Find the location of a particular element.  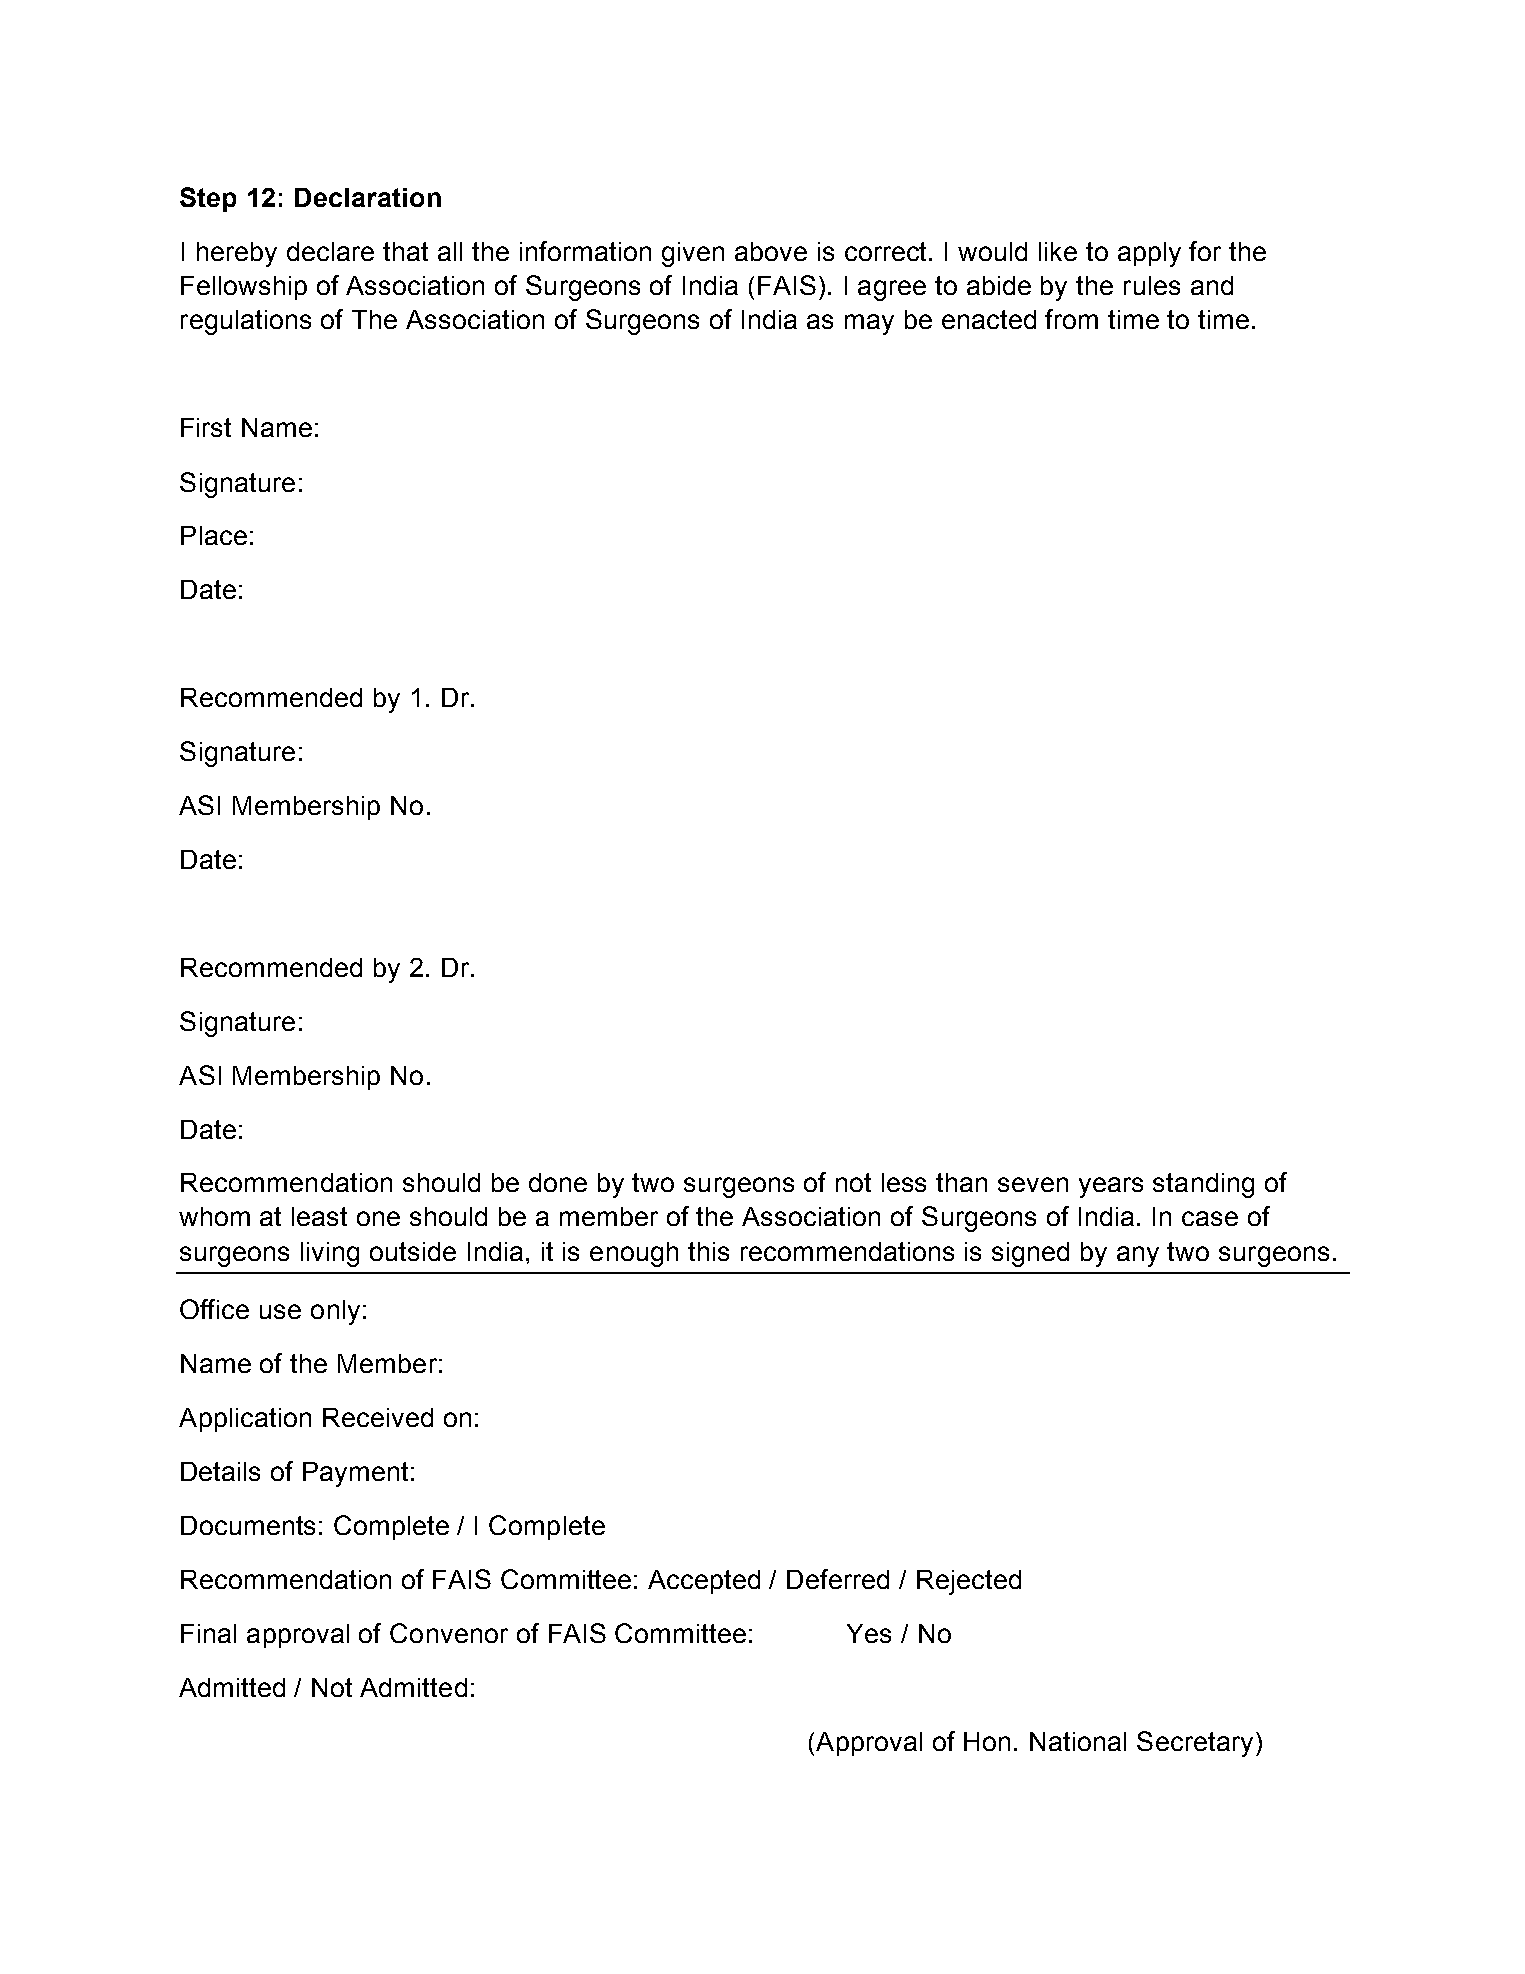

done is located at coordinates (558, 1182).
